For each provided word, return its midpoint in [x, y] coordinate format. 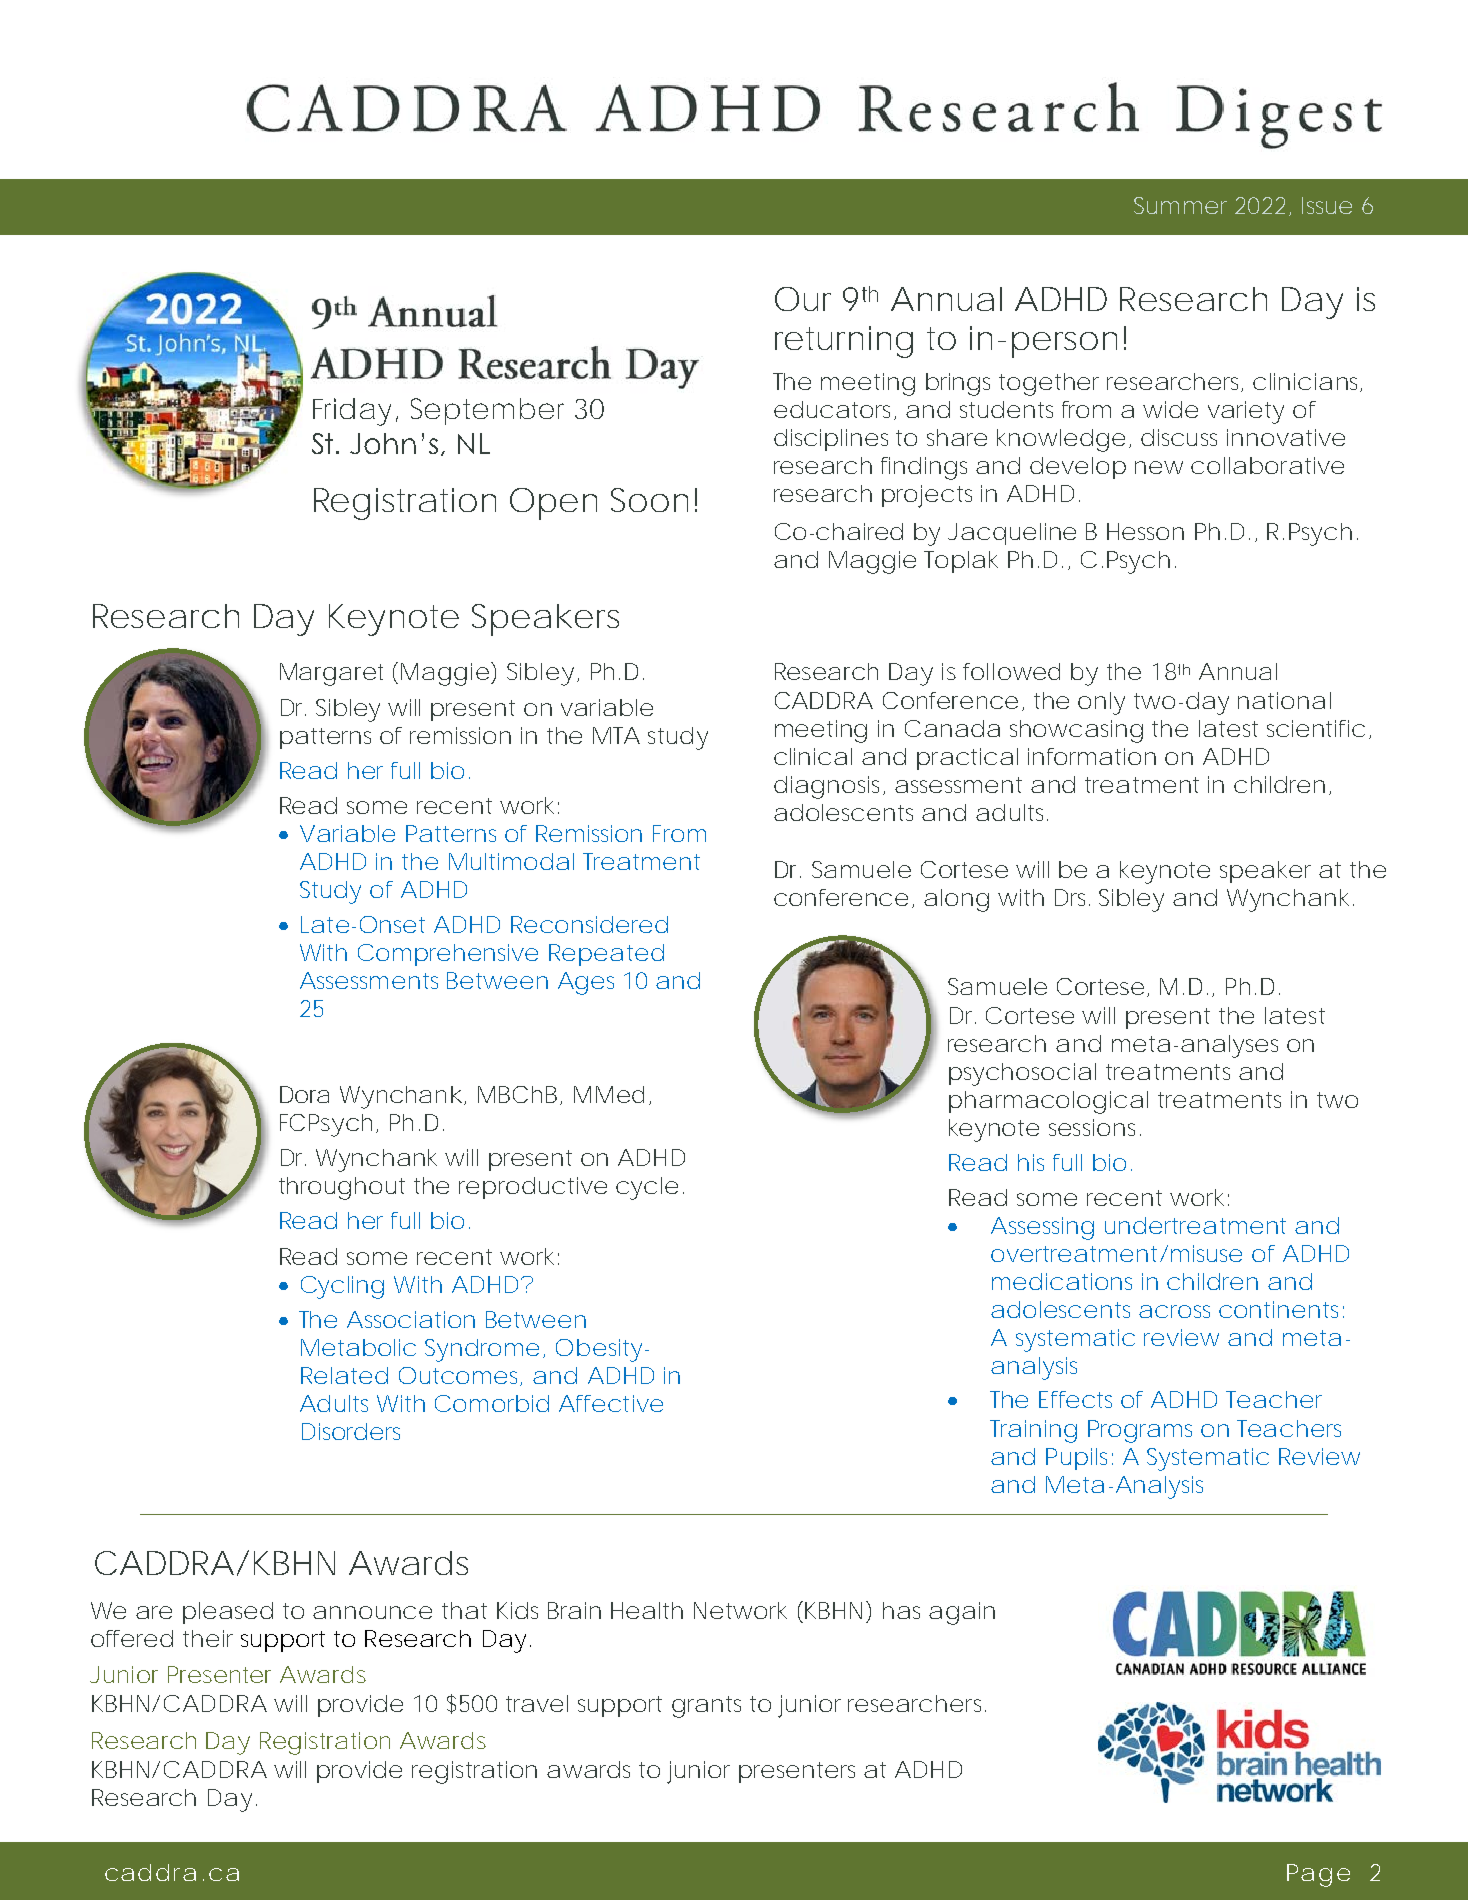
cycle [647, 1188]
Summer [1180, 205]
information [1092, 756]
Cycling [342, 1287]
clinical [813, 756]
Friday [352, 412]
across [1174, 1311]
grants [706, 1707]
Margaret [331, 674]
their [208, 1638]
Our [803, 299]
